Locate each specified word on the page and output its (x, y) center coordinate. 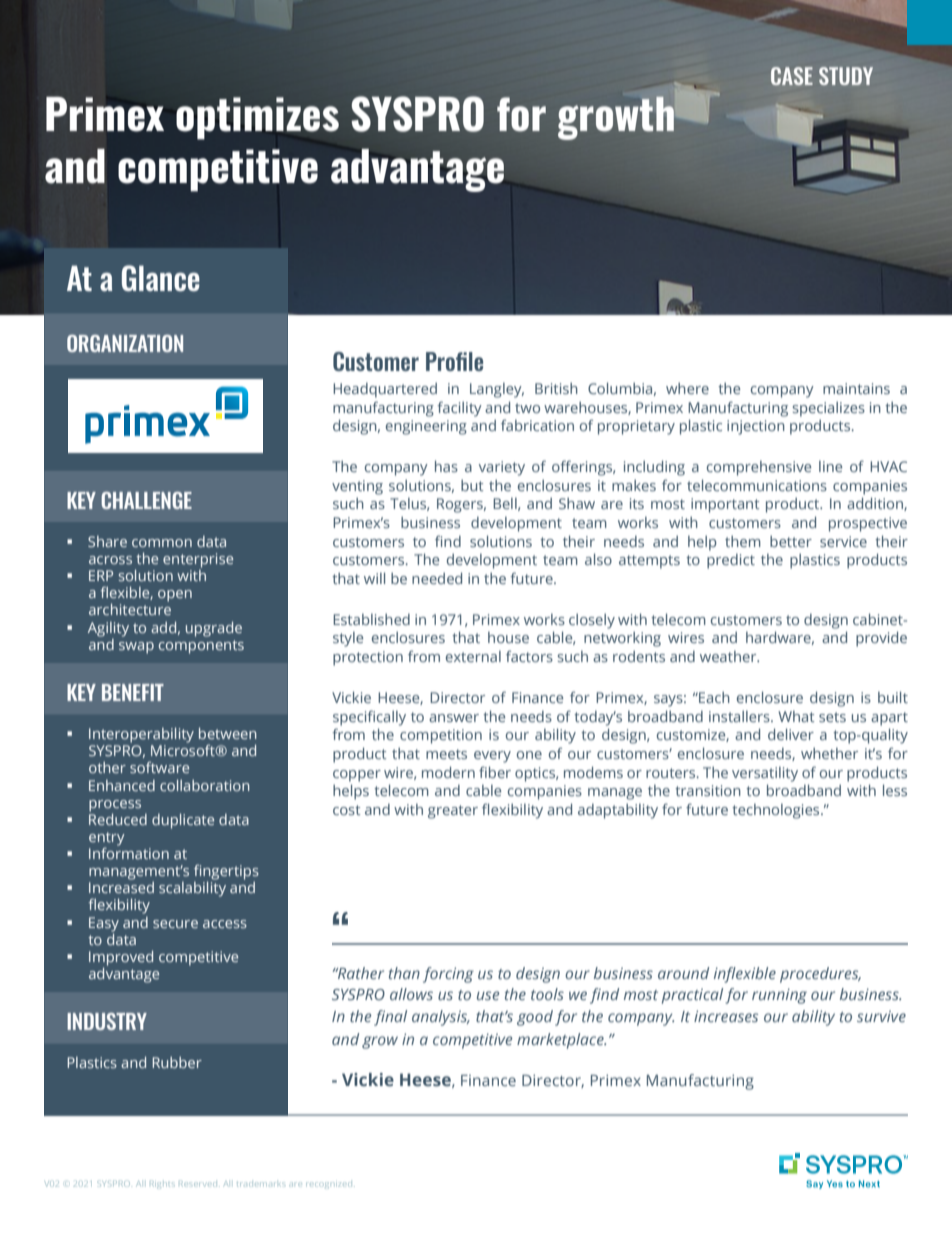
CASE (792, 76)
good (535, 1018)
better (791, 541)
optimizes (257, 118)
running (779, 996)
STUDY (846, 76)
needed (437, 578)
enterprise (198, 560)
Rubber (177, 1062)
